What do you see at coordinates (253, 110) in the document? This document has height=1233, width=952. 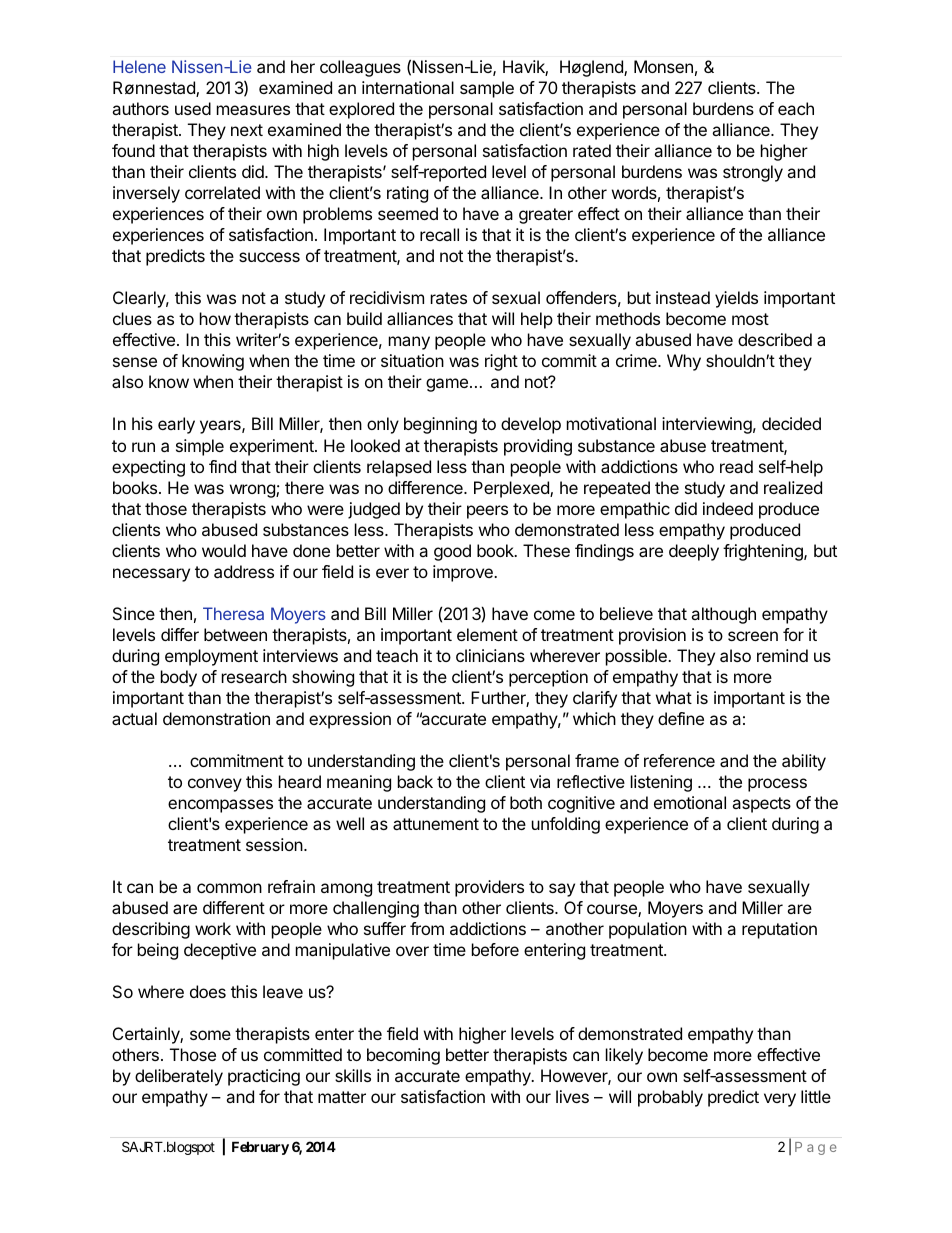 I see `measures` at bounding box center [253, 110].
